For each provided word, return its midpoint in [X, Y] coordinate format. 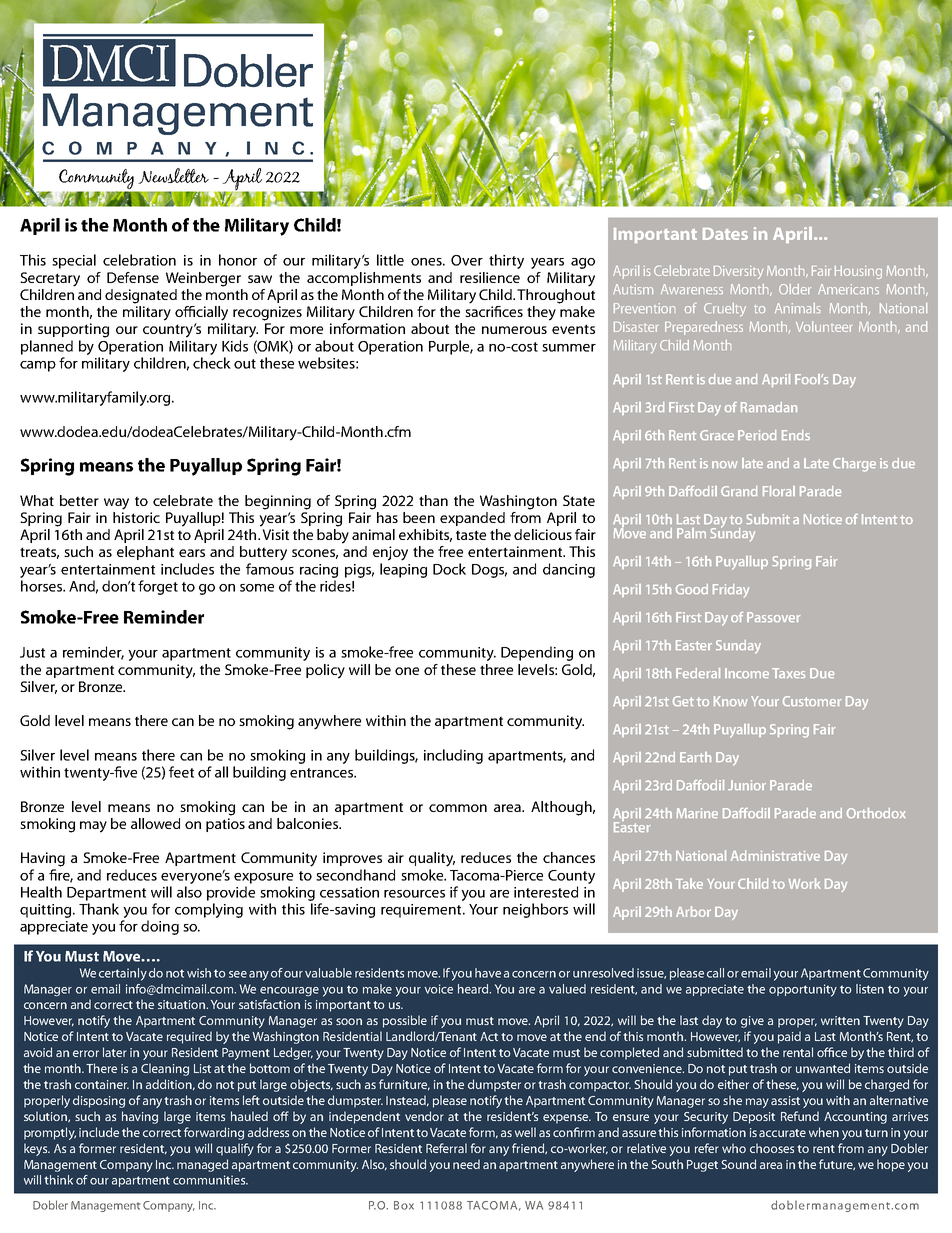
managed [202, 1165]
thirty [506, 261]
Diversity [738, 272]
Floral [779, 491]
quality [432, 859]
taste [471, 535]
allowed [155, 823]
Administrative [775, 855]
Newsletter [173, 176]
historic [136, 516]
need [466, 1164]
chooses [772, 1148]
